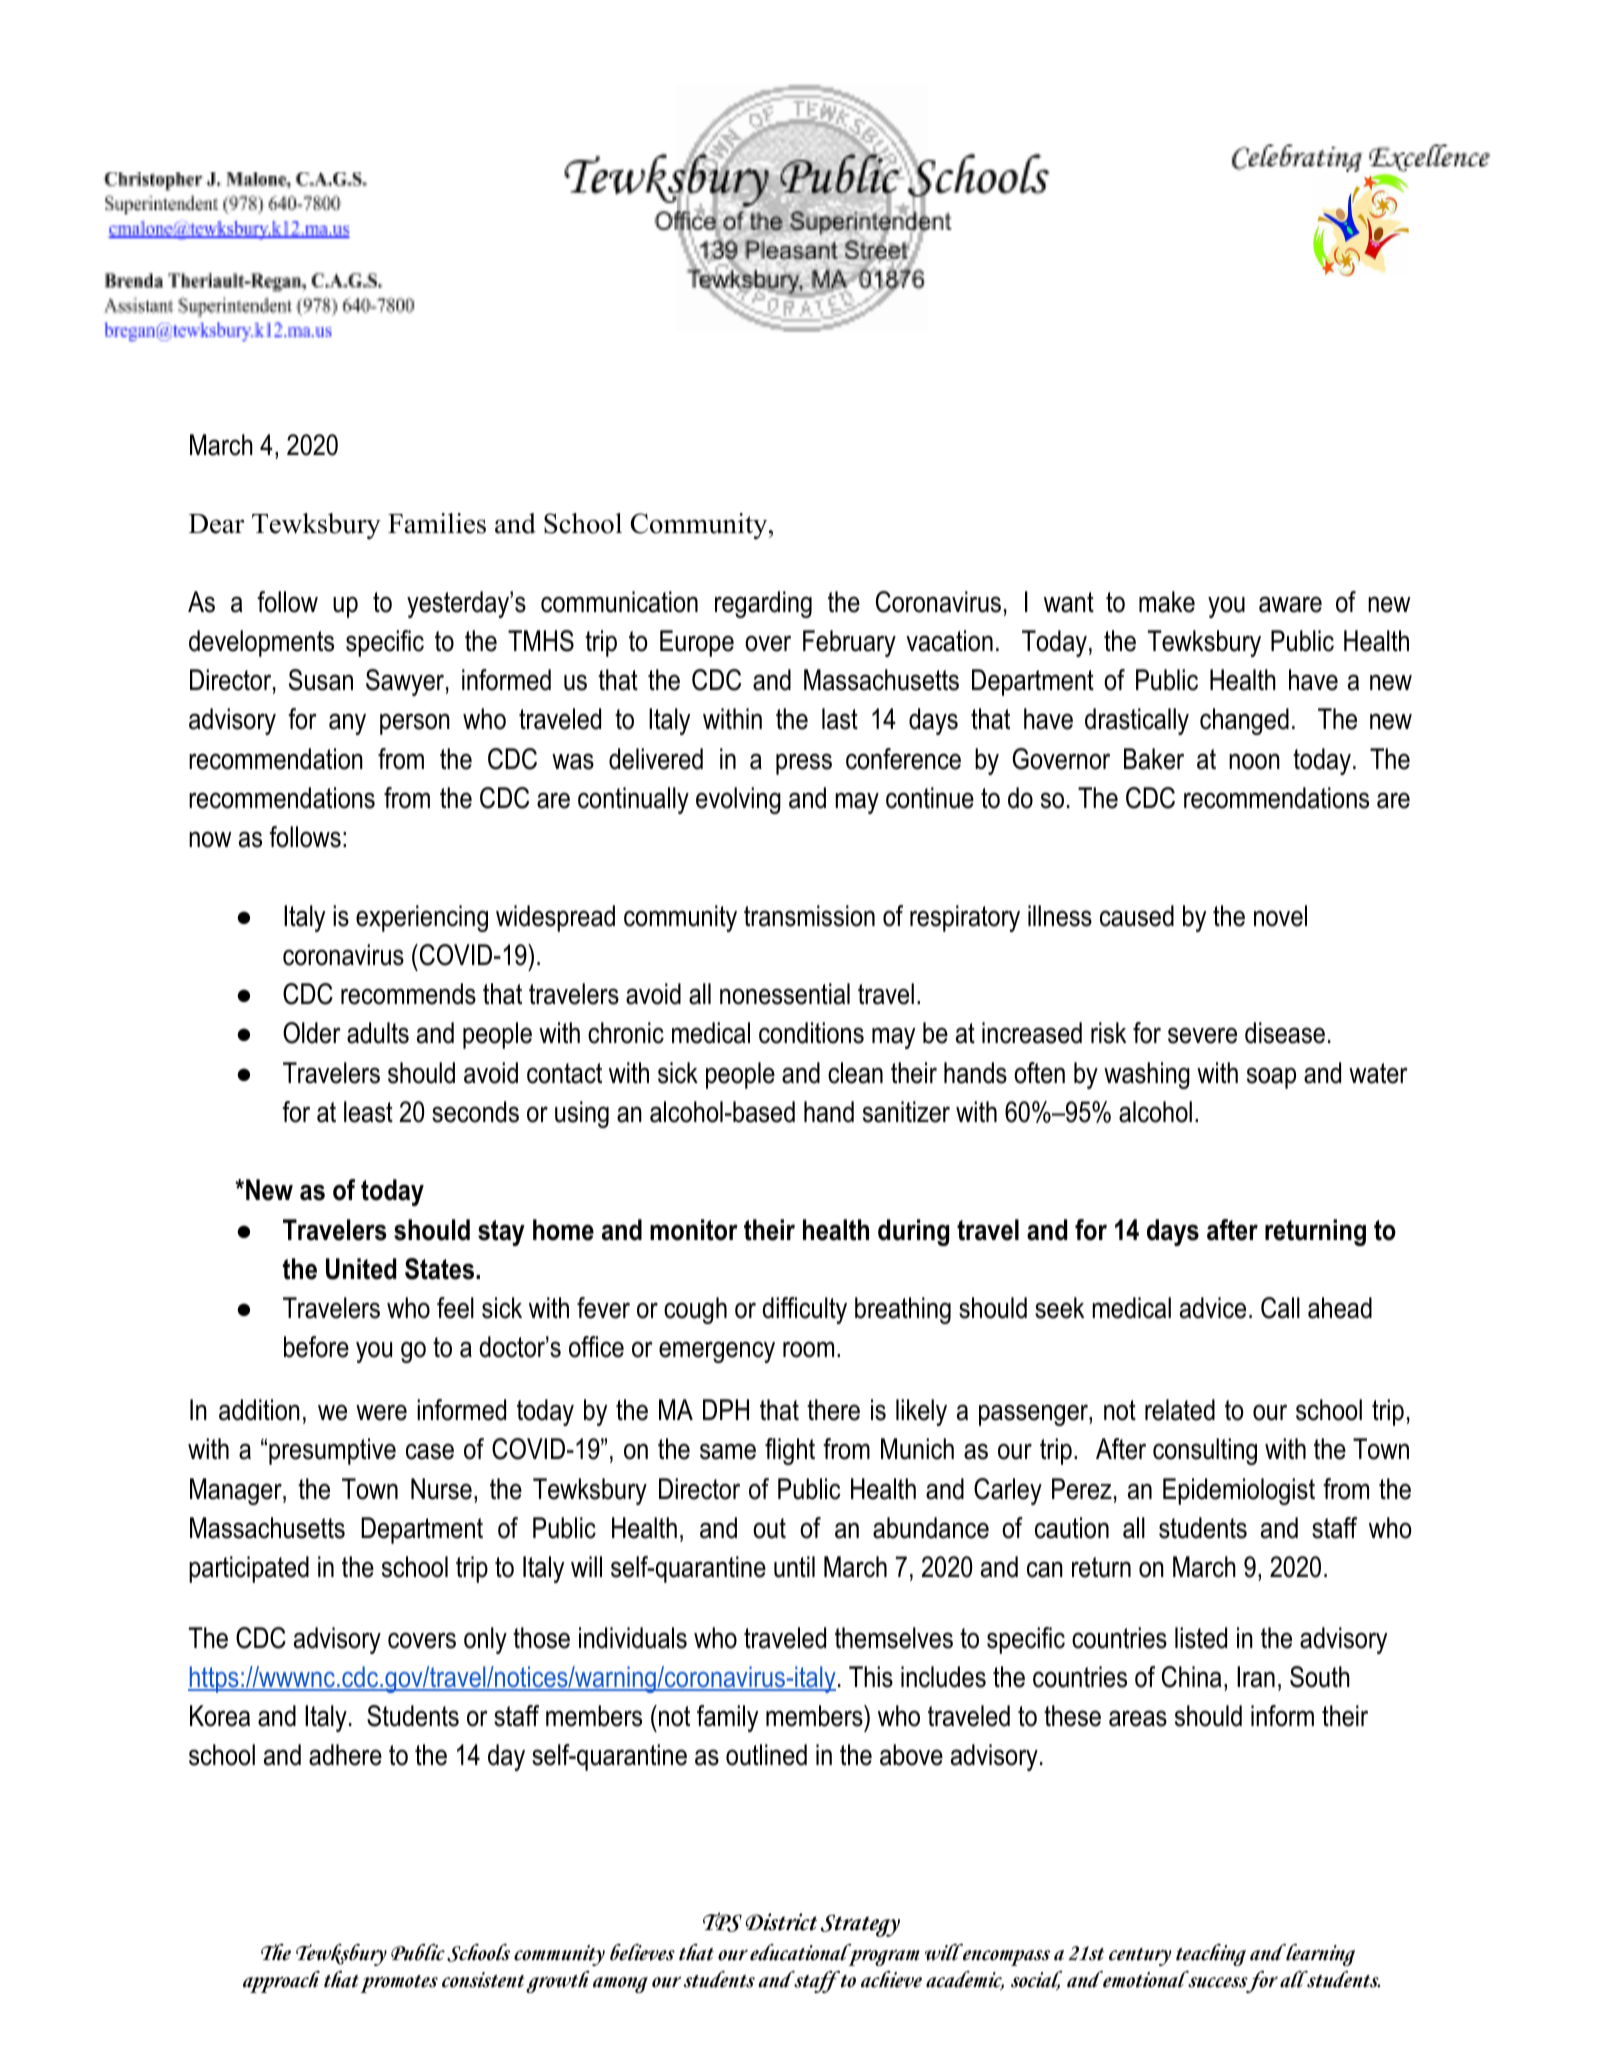 The width and height of the page is (1601, 2072). Describe the element at coordinates (399, 1984) in the page. I see `promotes` at that location.
